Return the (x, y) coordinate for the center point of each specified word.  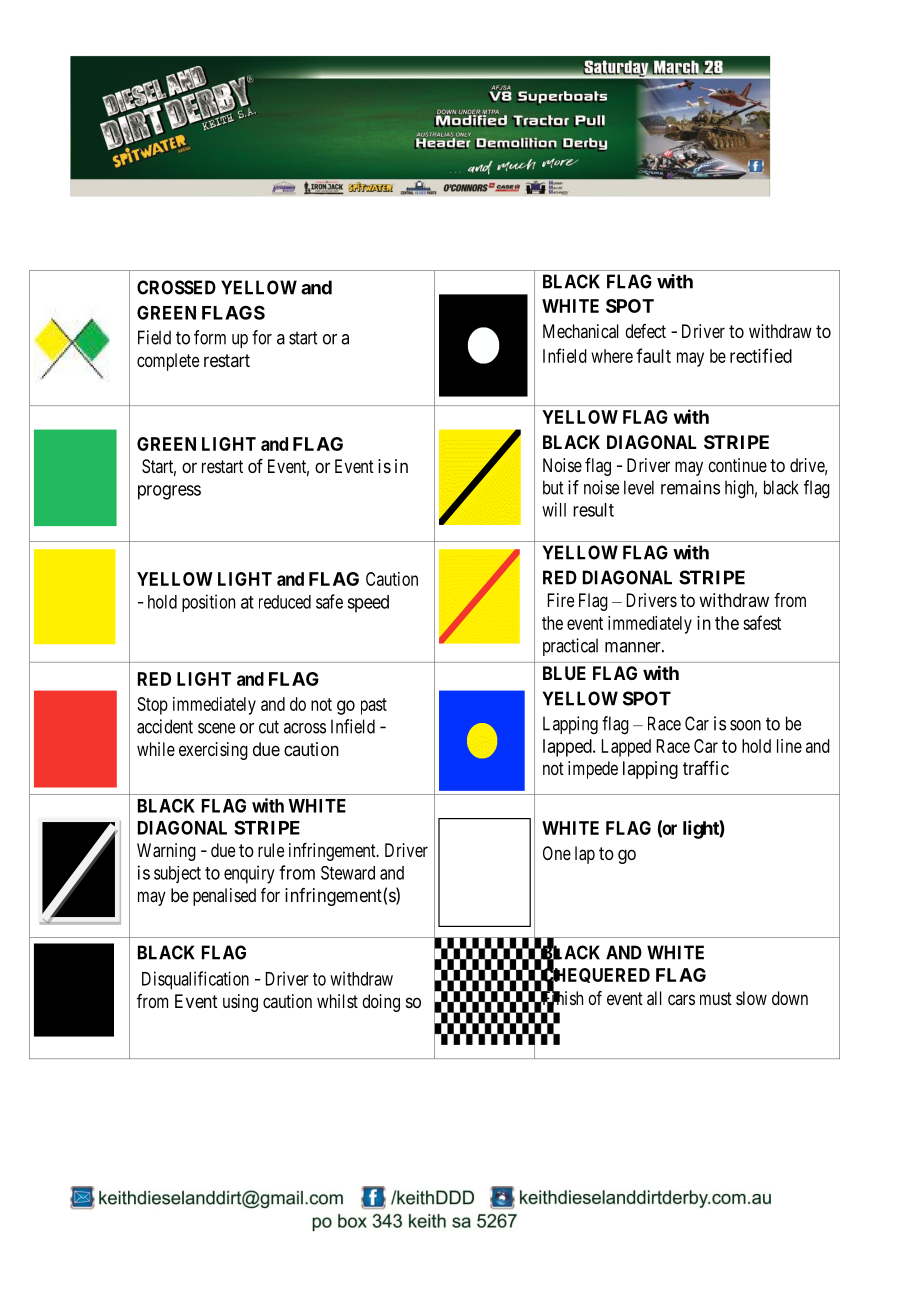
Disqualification (195, 980)
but (553, 487)
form (210, 337)
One (557, 853)
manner (634, 647)
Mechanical (581, 331)
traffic (706, 768)
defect (645, 331)
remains (690, 487)
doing (381, 1003)
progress (169, 492)
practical (570, 647)
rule (271, 850)
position (208, 603)
